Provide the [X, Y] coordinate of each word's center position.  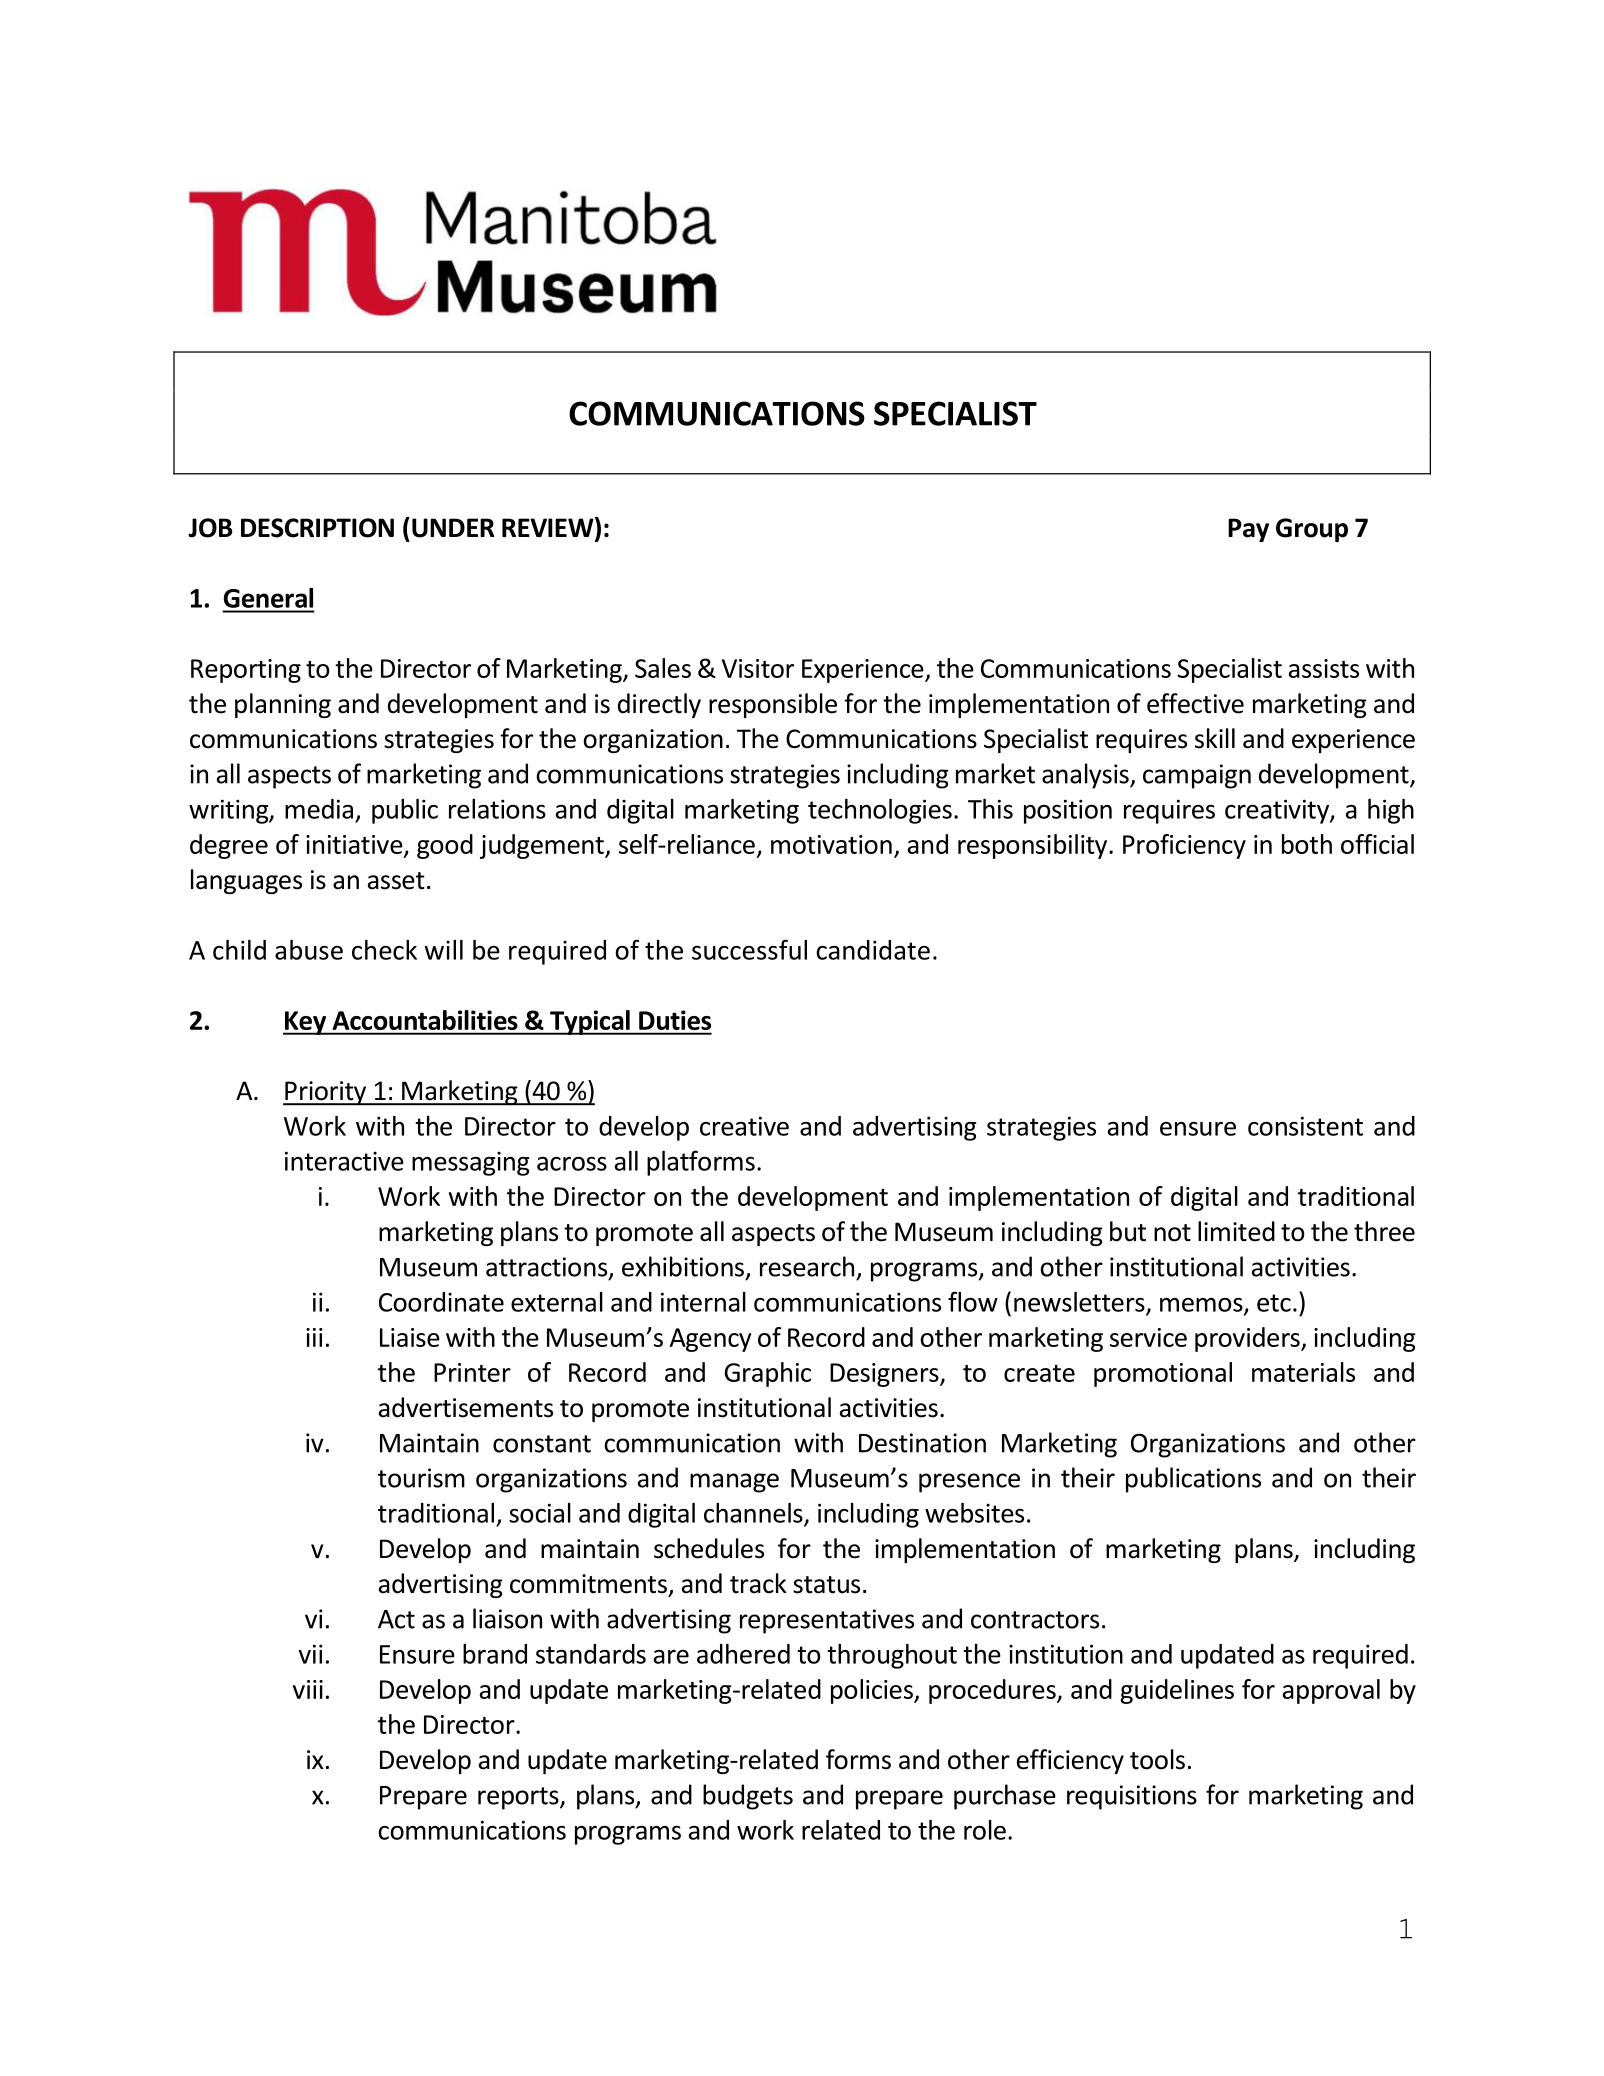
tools [1157, 1759]
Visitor [758, 668]
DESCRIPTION [317, 528]
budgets [748, 1797]
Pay [1248, 530]
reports [519, 1798]
